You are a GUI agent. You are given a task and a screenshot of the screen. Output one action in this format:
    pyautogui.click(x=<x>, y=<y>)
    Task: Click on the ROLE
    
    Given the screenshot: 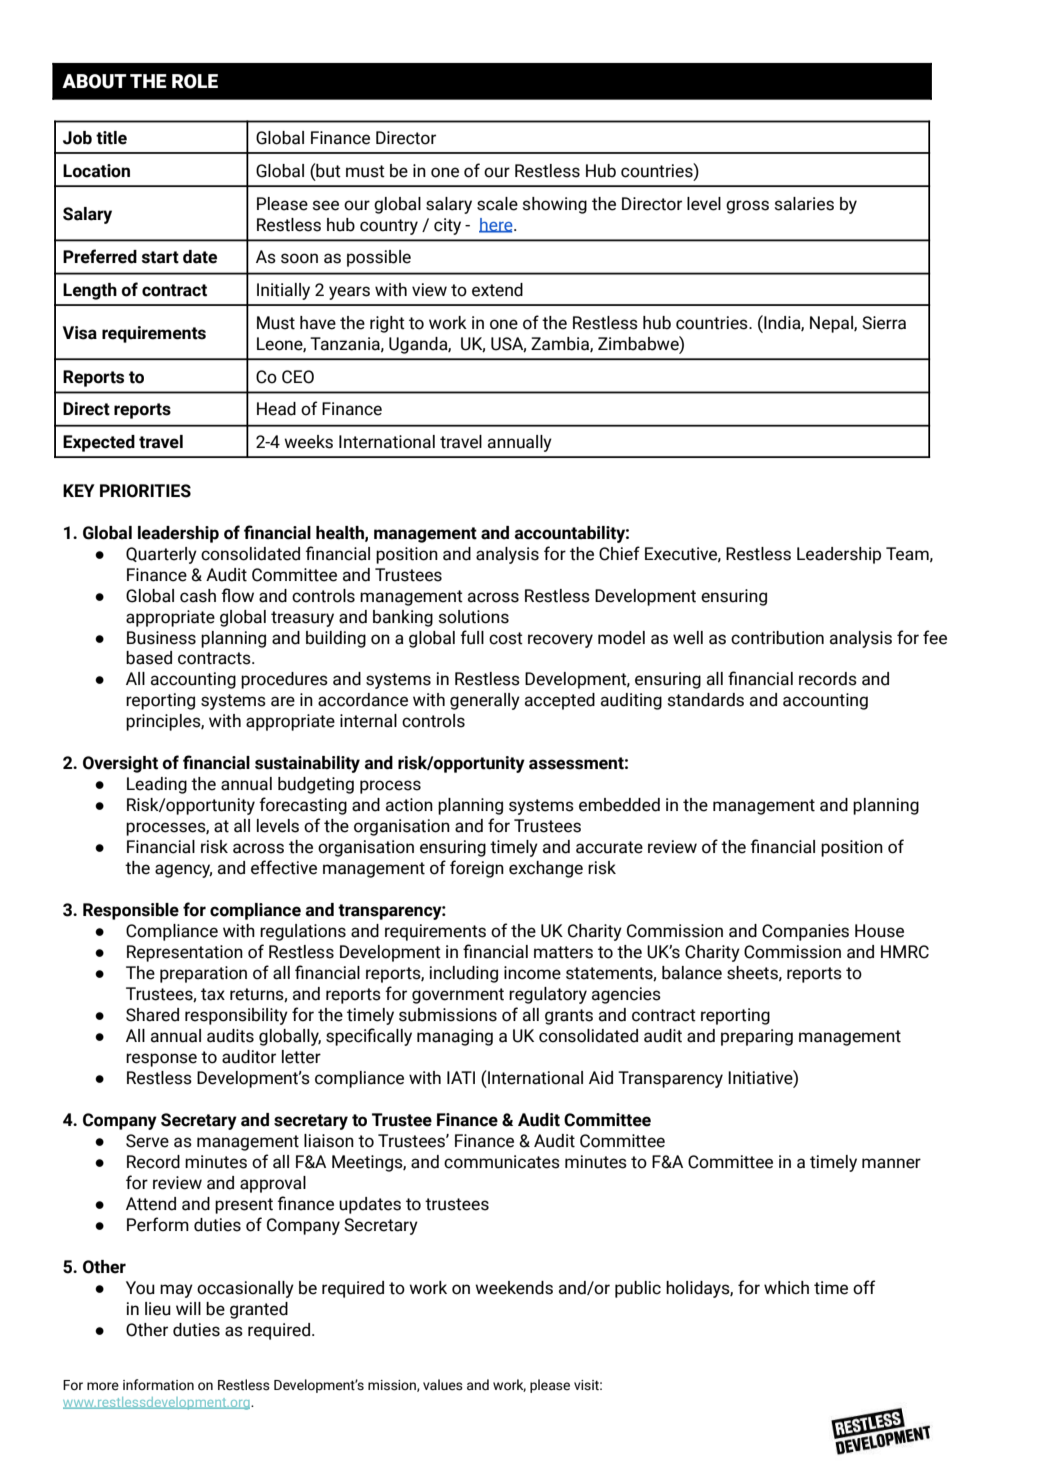 What is the action you would take?
    pyautogui.click(x=195, y=81)
